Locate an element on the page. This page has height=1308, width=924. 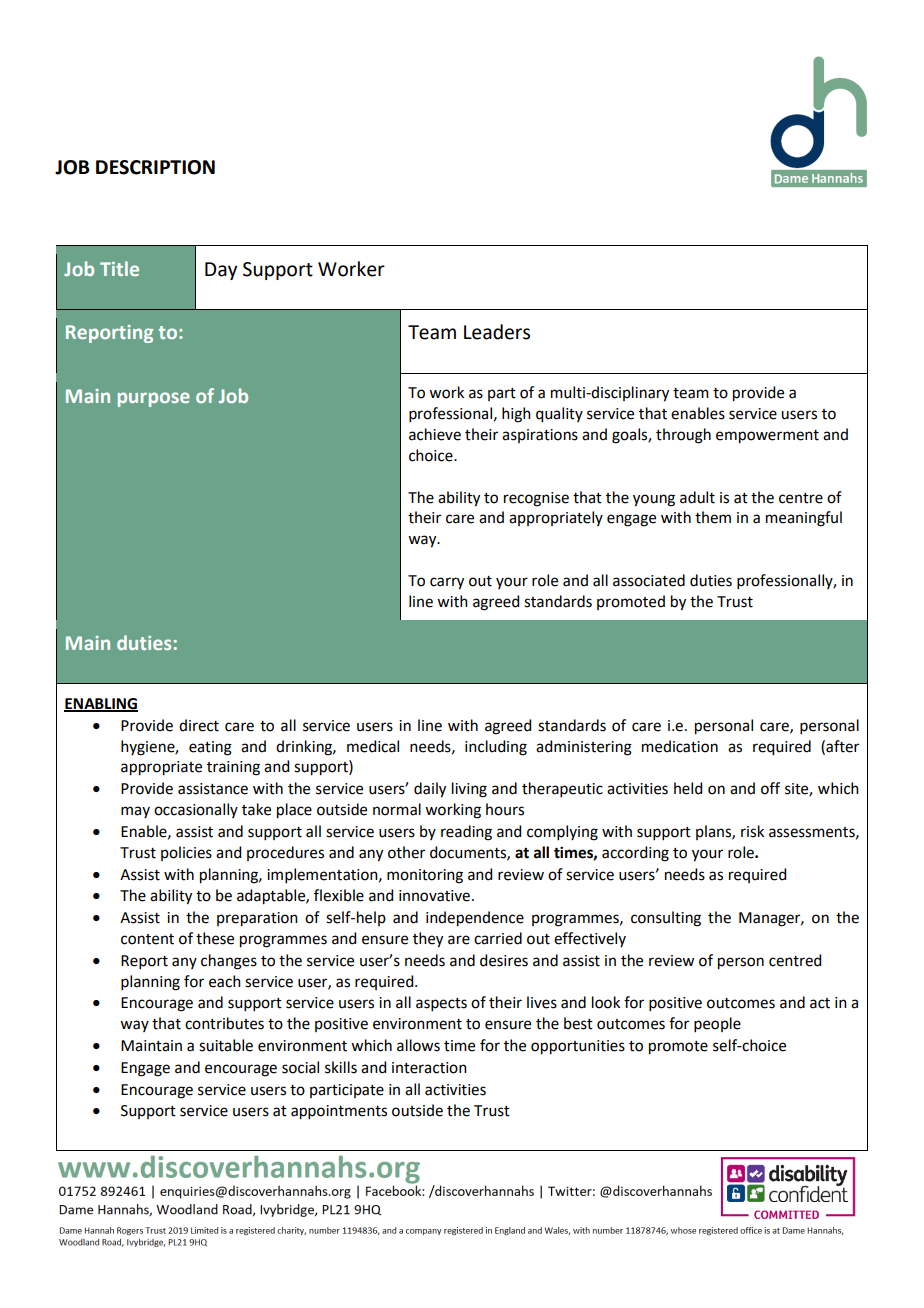
purpose is located at coordinates (154, 399).
